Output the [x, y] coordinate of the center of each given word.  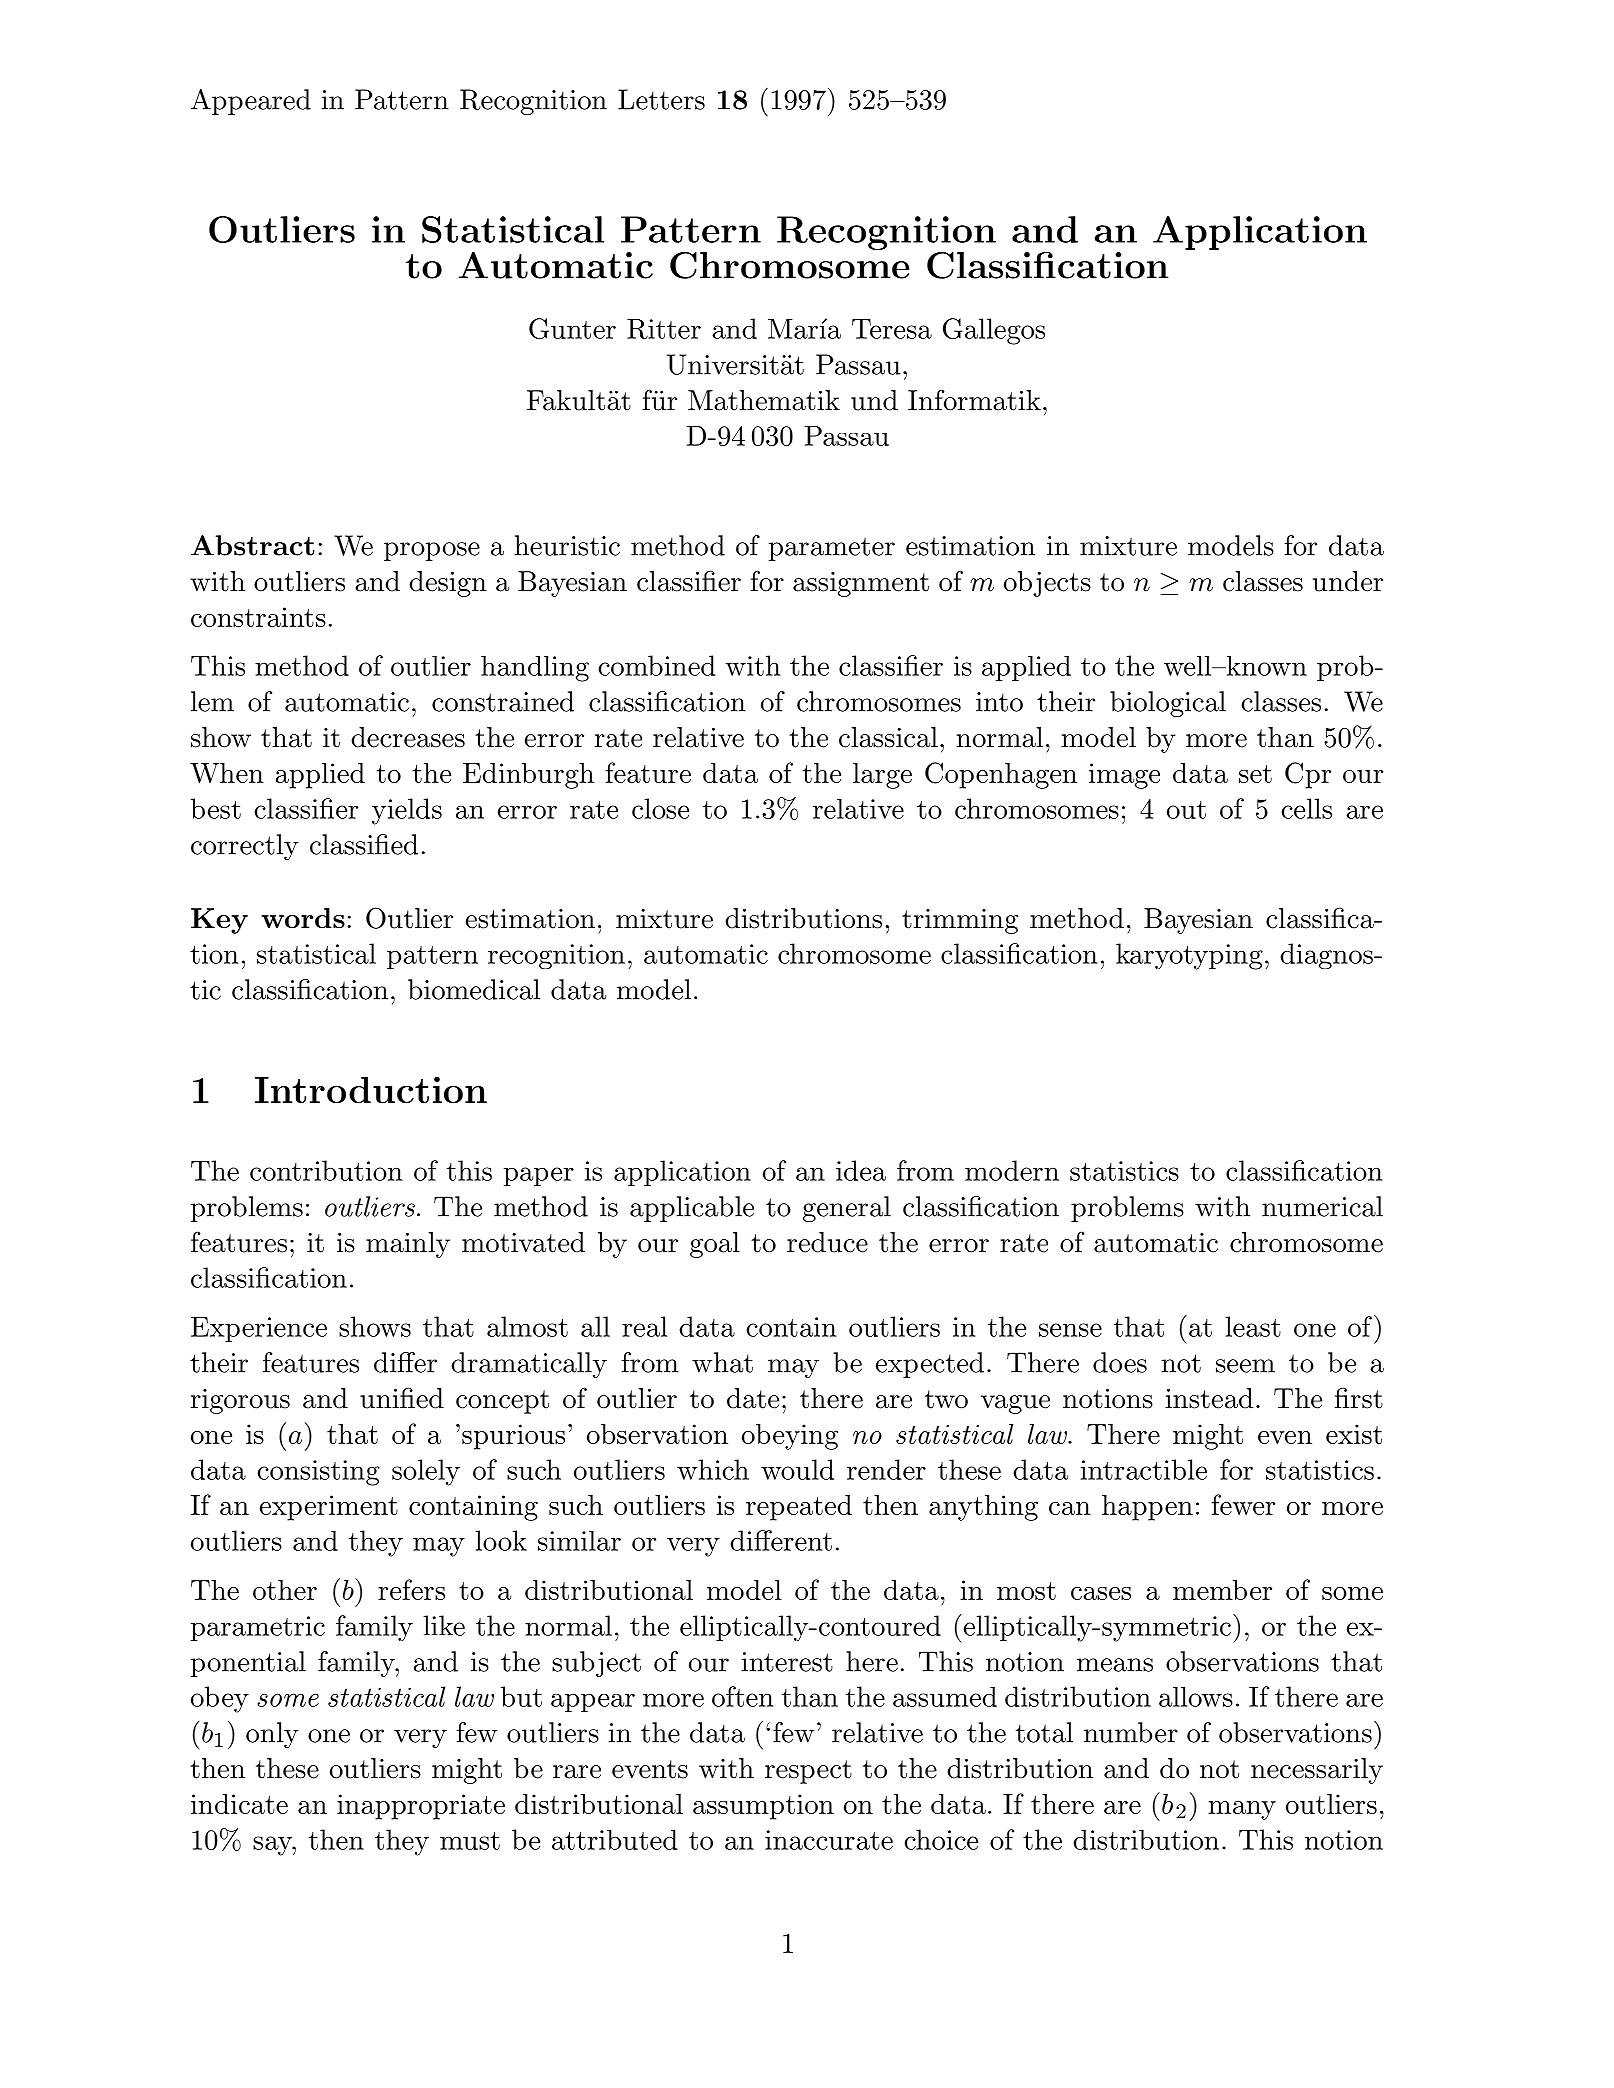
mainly [408, 1245]
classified [364, 844]
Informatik [974, 400]
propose [432, 551]
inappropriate [421, 1807]
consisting [318, 1473]
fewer [1243, 1504]
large [882, 776]
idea [861, 1170]
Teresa [892, 329]
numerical [1322, 1206]
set [1255, 774]
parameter [832, 549]
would [797, 1469]
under [1348, 581]
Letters [661, 99]
